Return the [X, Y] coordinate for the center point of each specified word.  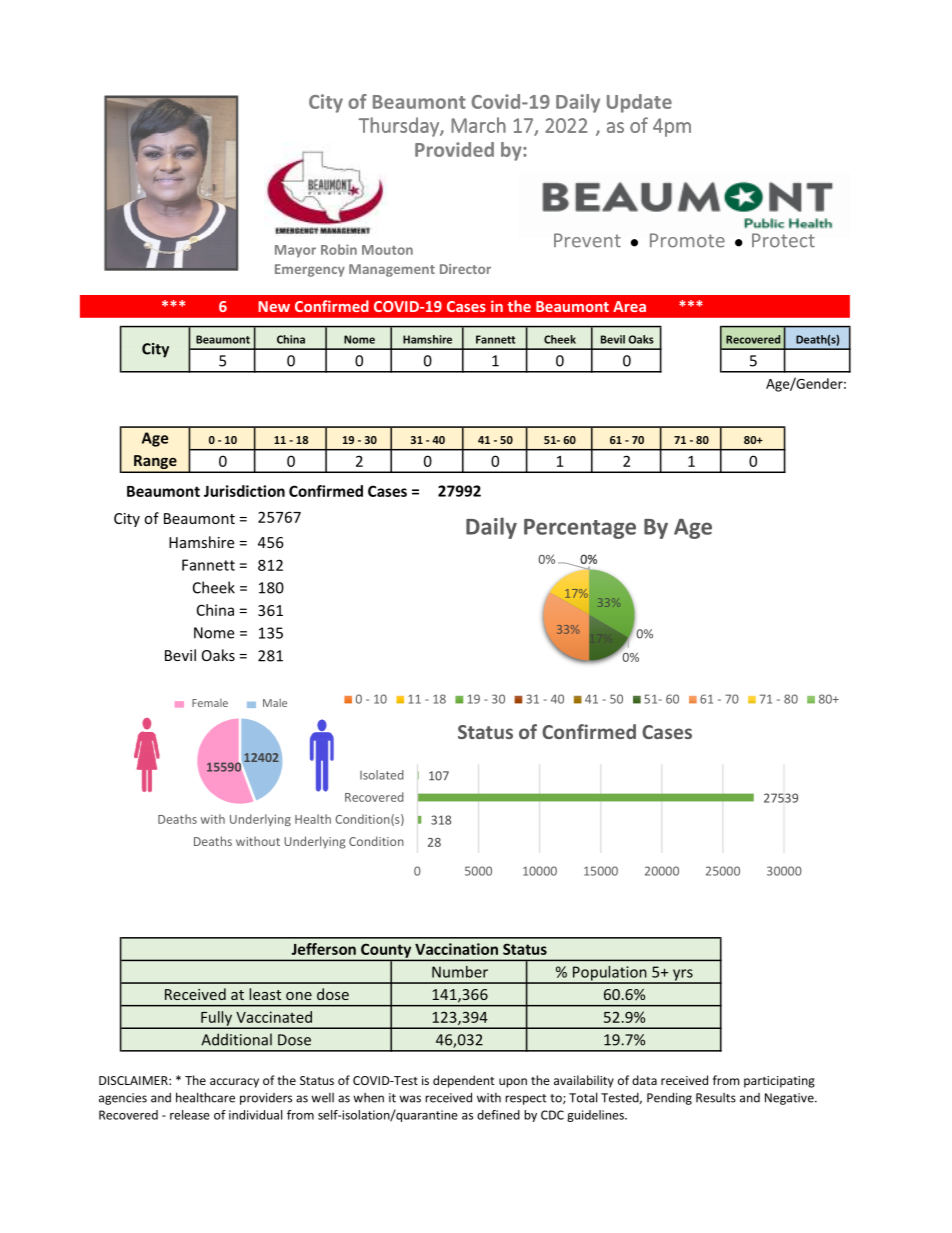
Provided [454, 149]
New [274, 306]
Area [629, 306]
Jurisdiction [244, 491]
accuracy [234, 1083]
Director [465, 269]
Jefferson [323, 949]
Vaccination [456, 949]
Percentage [580, 529]
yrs [683, 976]
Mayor [295, 251]
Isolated [382, 775]
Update [639, 103]
